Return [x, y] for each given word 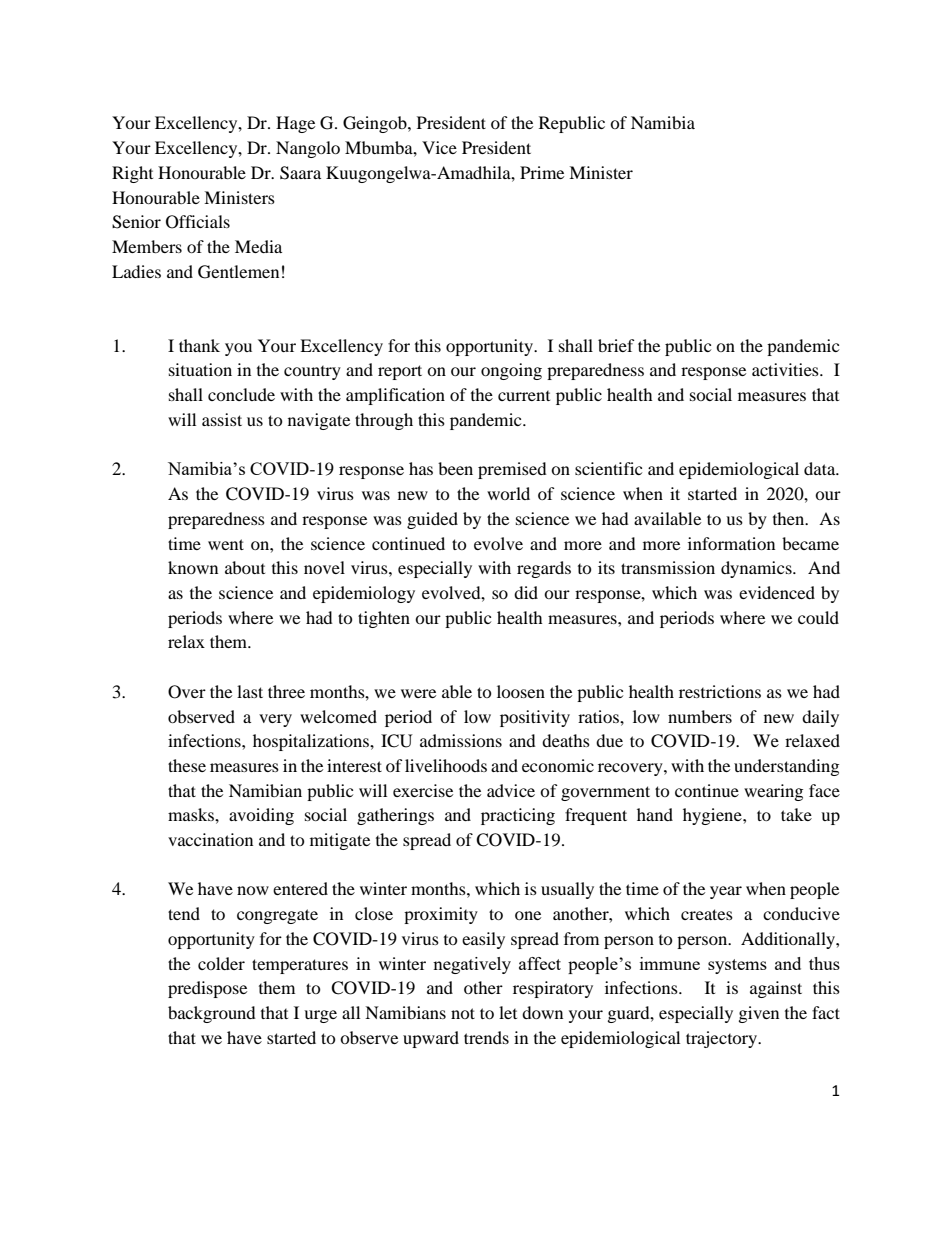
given [759, 1014]
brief [616, 345]
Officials [198, 222]
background [212, 1014]
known [193, 567]
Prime [542, 172]
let [508, 1012]
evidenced [777, 592]
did [526, 592]
